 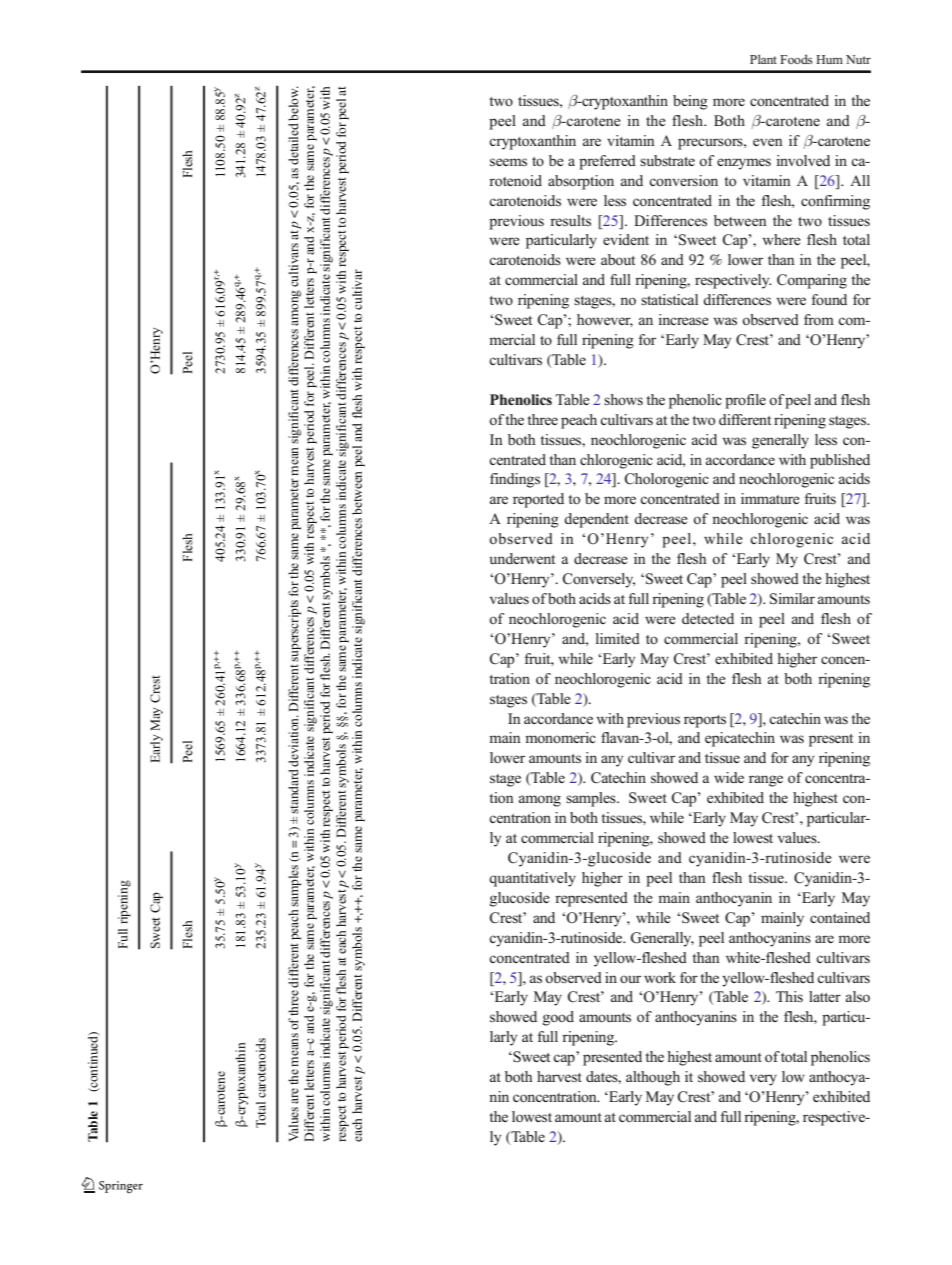 I want to click on Hum, so click(x=829, y=59).
